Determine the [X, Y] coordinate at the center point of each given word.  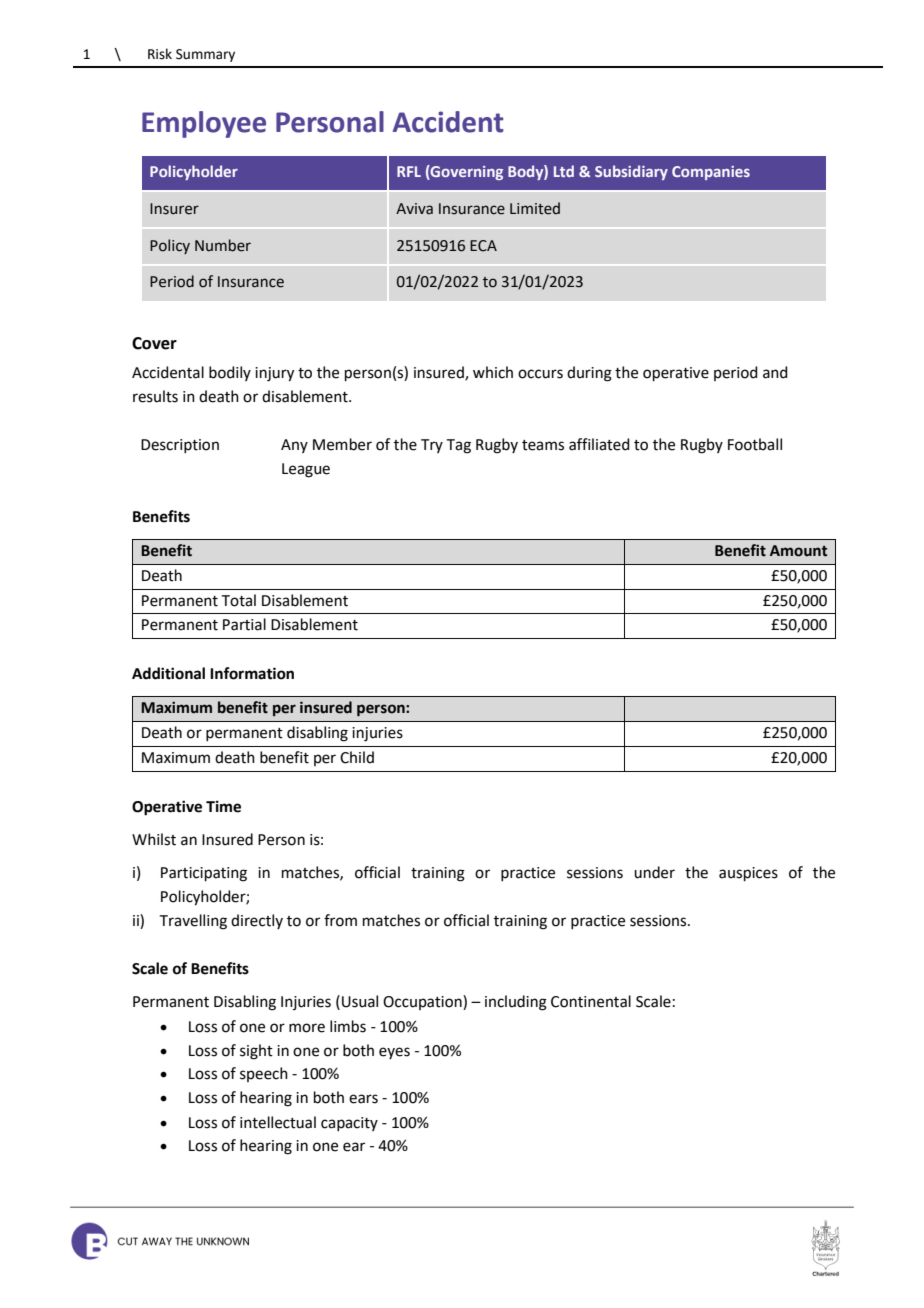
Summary [205, 55]
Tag [459, 446]
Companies [711, 173]
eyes [394, 1053]
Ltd [564, 171]
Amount [798, 551]
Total [239, 600]
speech [264, 1074]
